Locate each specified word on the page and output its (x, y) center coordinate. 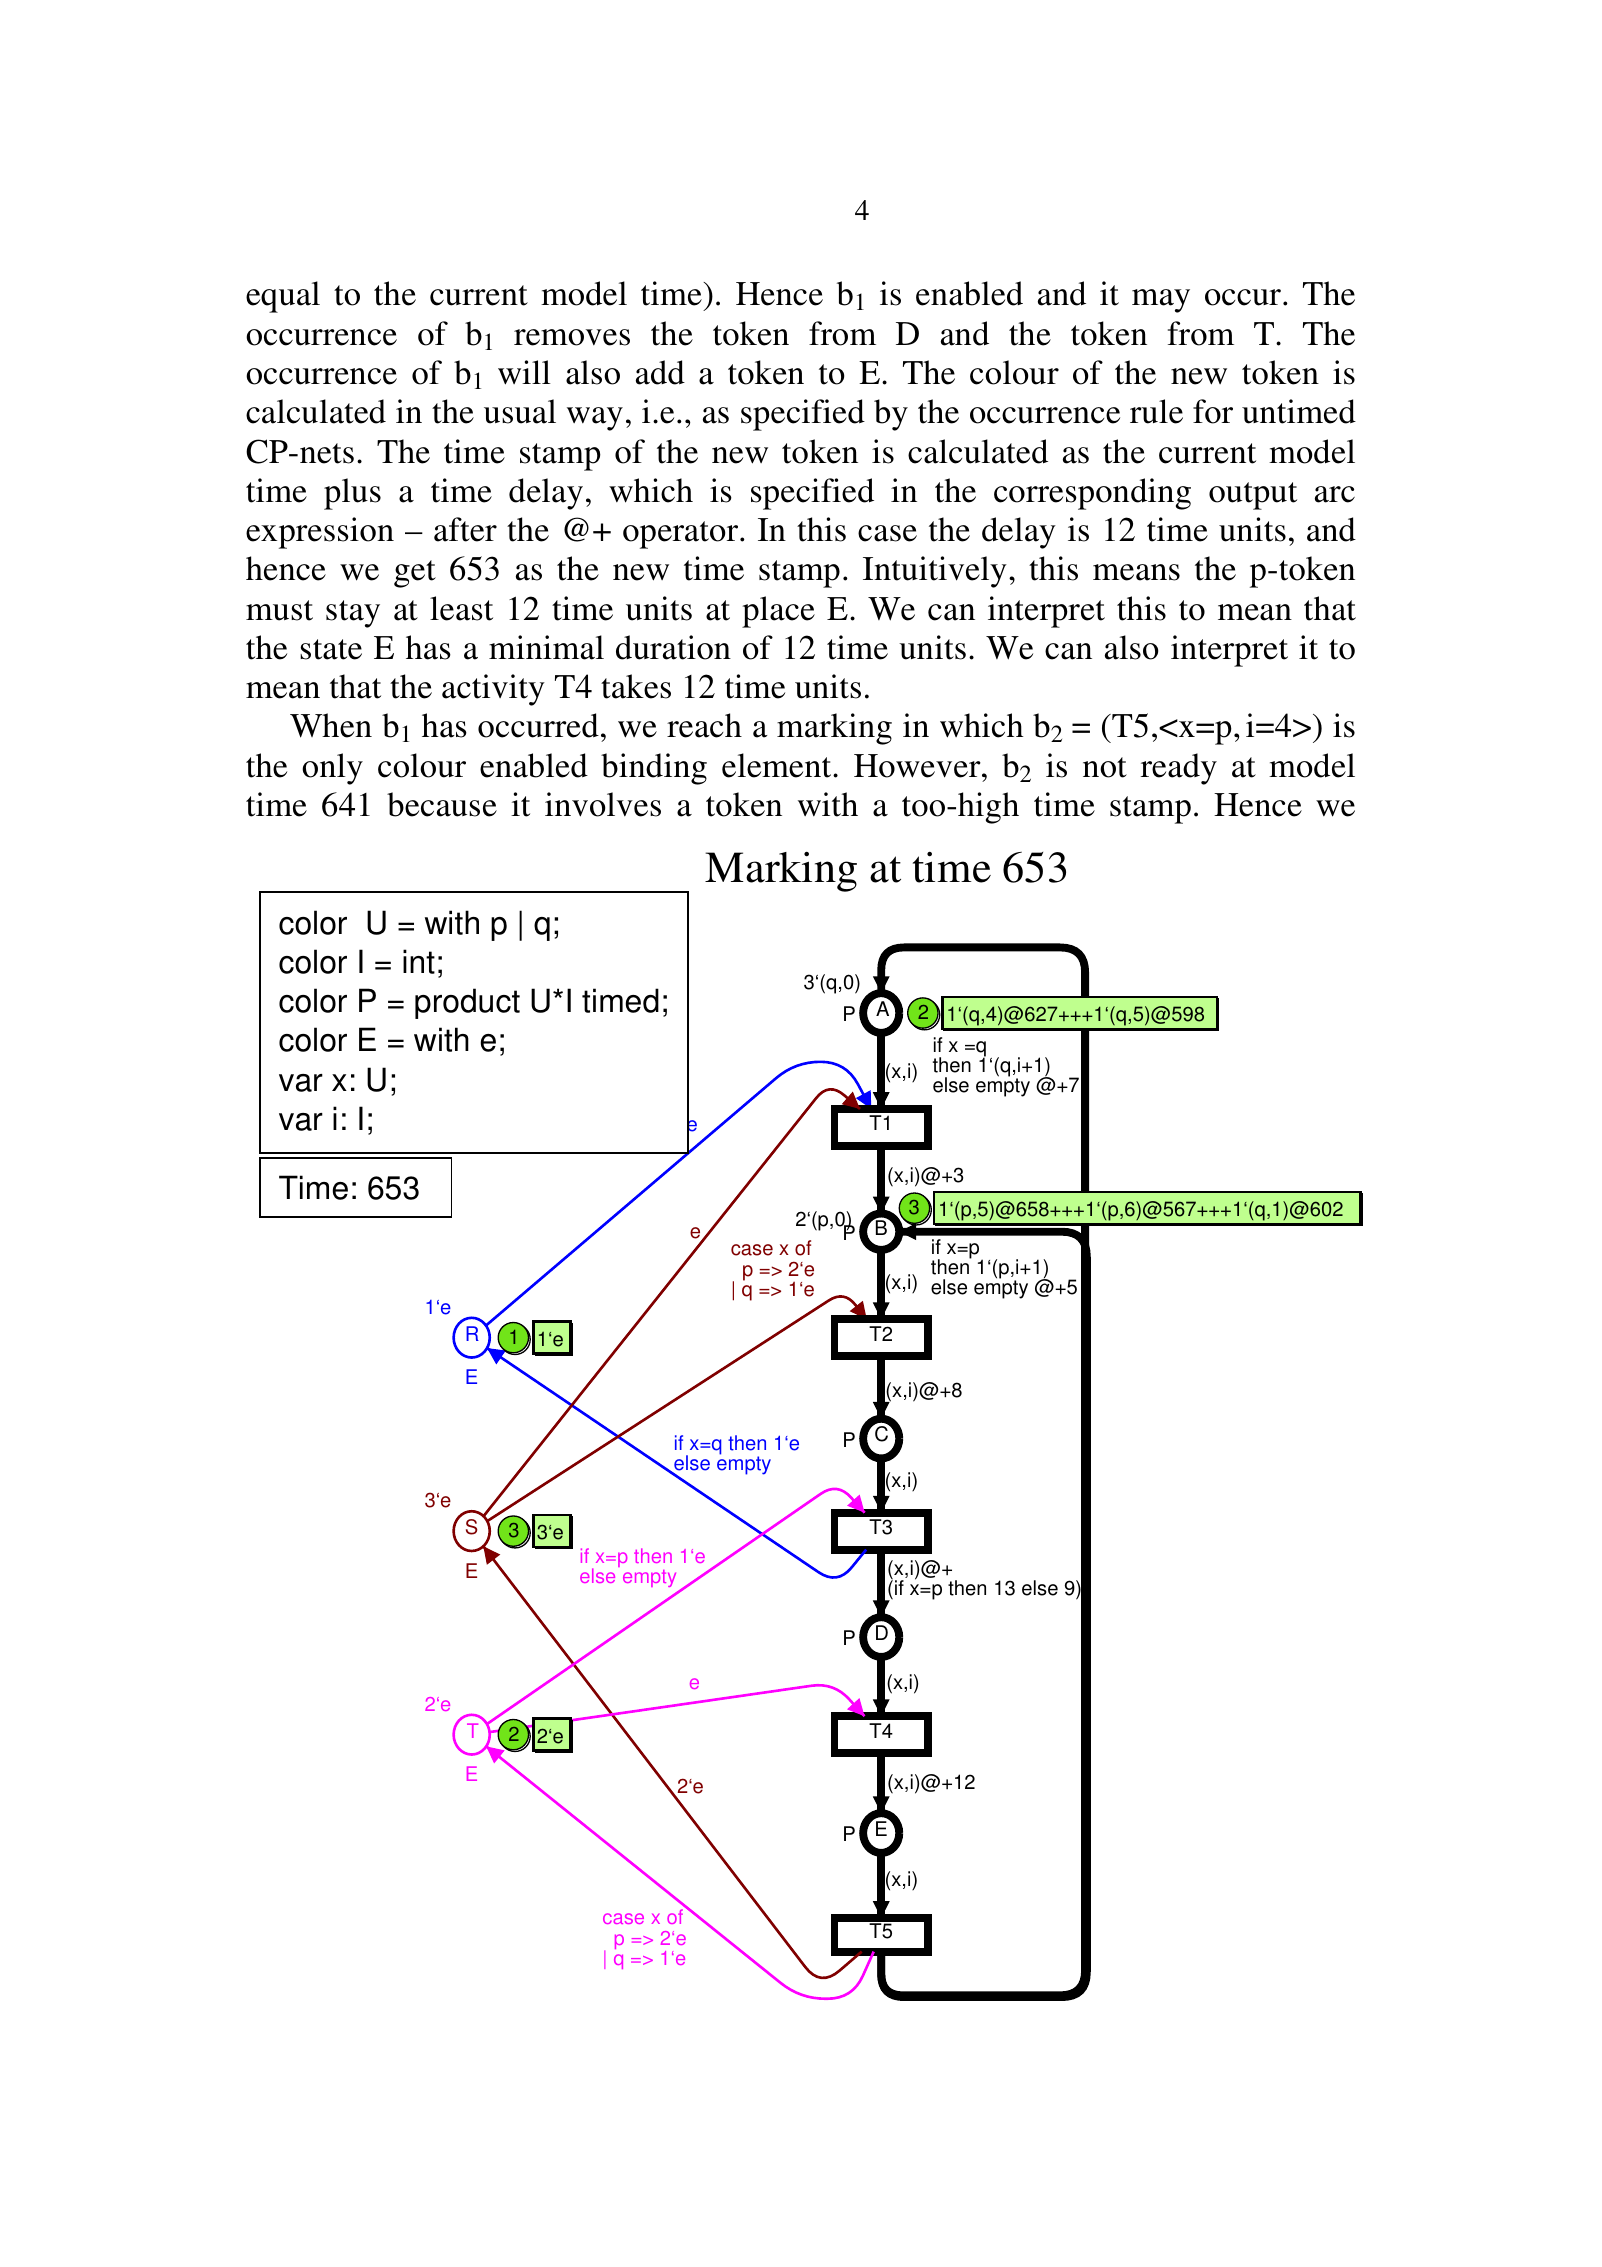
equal (283, 297)
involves (603, 804)
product (467, 1003)
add (660, 372)
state (331, 649)
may (1161, 301)
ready (1179, 769)
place (778, 612)
